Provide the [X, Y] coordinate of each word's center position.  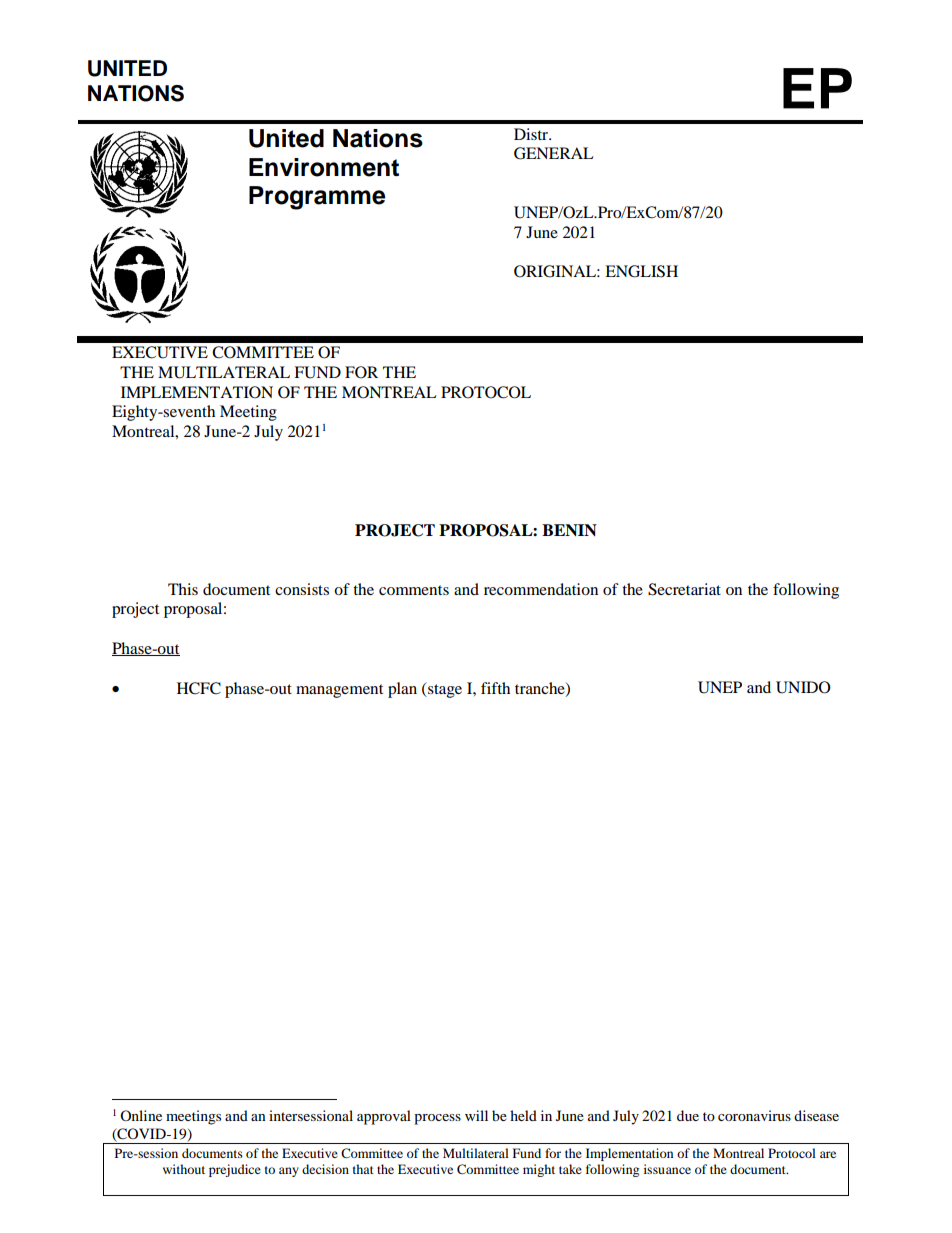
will [476, 1115]
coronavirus [754, 1115]
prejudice [235, 1170]
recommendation [541, 589]
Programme [317, 198]
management [339, 691]
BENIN [569, 530]
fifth [495, 688]
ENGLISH [641, 271]
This [183, 589]
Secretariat [684, 589]
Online [141, 1115]
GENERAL [554, 153]
